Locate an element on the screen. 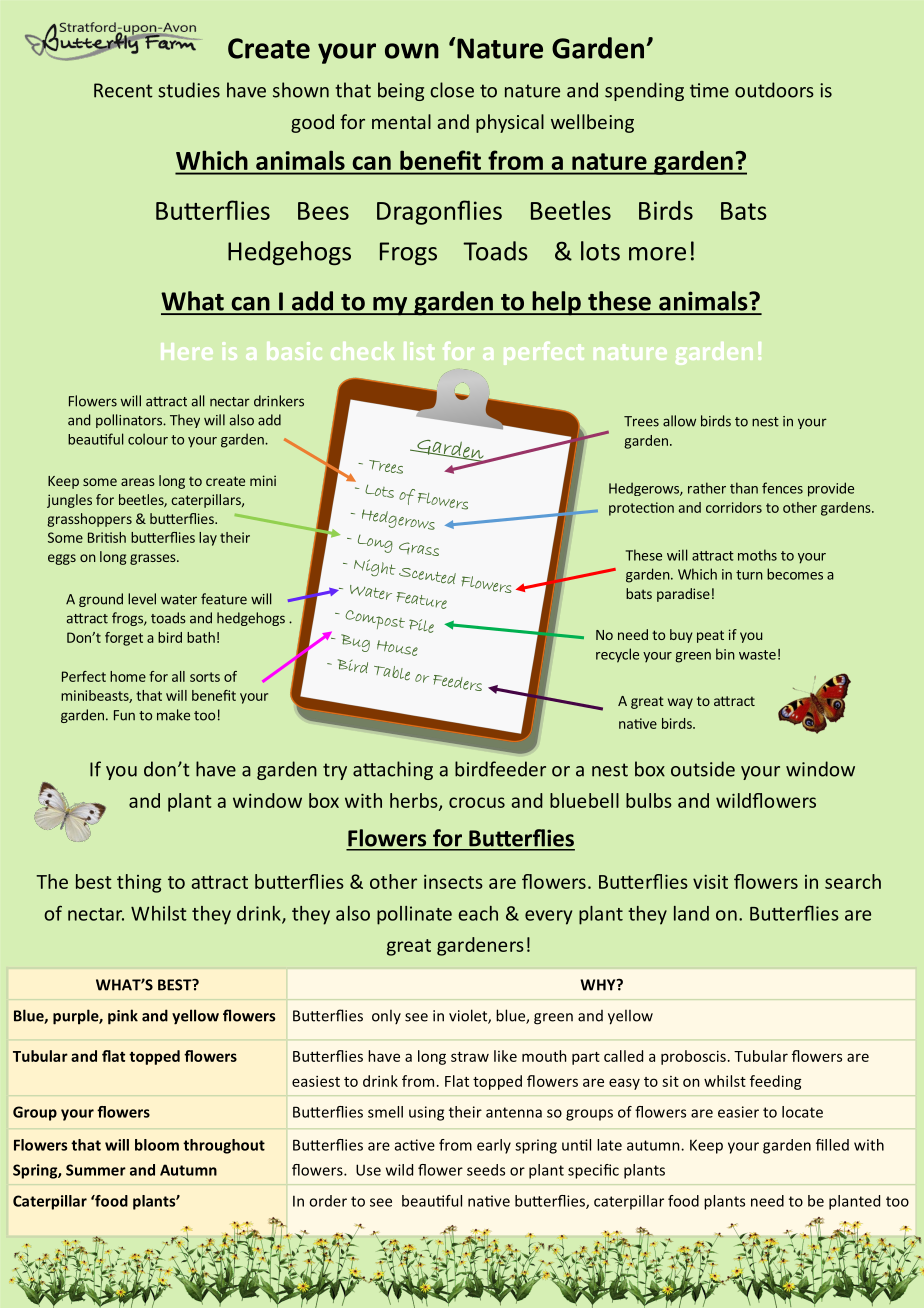 Image resolution: width=924 pixels, height=1308 pixels. areas is located at coordinates (138, 482).
